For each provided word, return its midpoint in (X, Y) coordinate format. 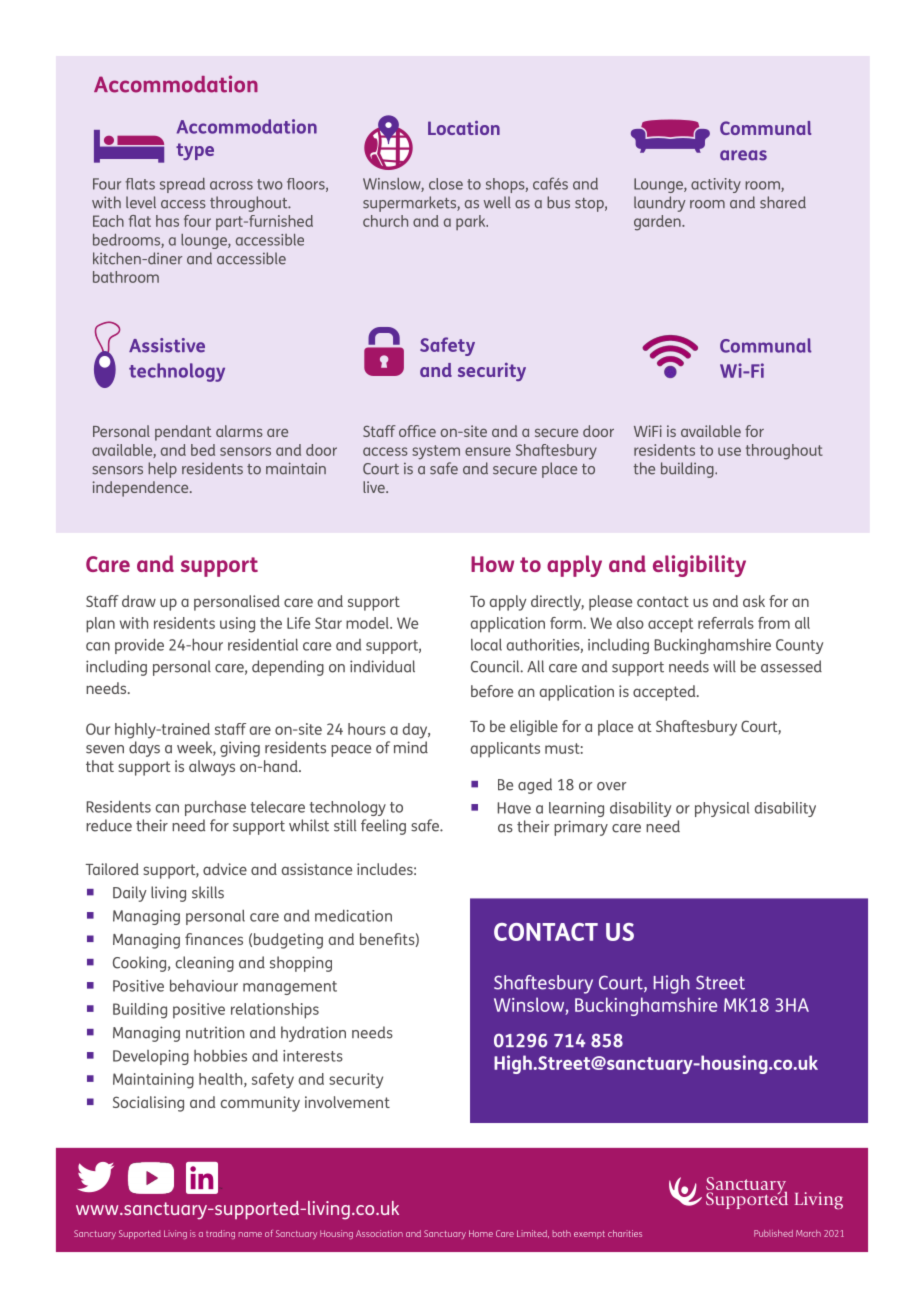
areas (743, 155)
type (195, 151)
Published (773, 1233)
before (492, 691)
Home (481, 1233)
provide (139, 646)
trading (220, 1234)
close (446, 184)
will (724, 666)
